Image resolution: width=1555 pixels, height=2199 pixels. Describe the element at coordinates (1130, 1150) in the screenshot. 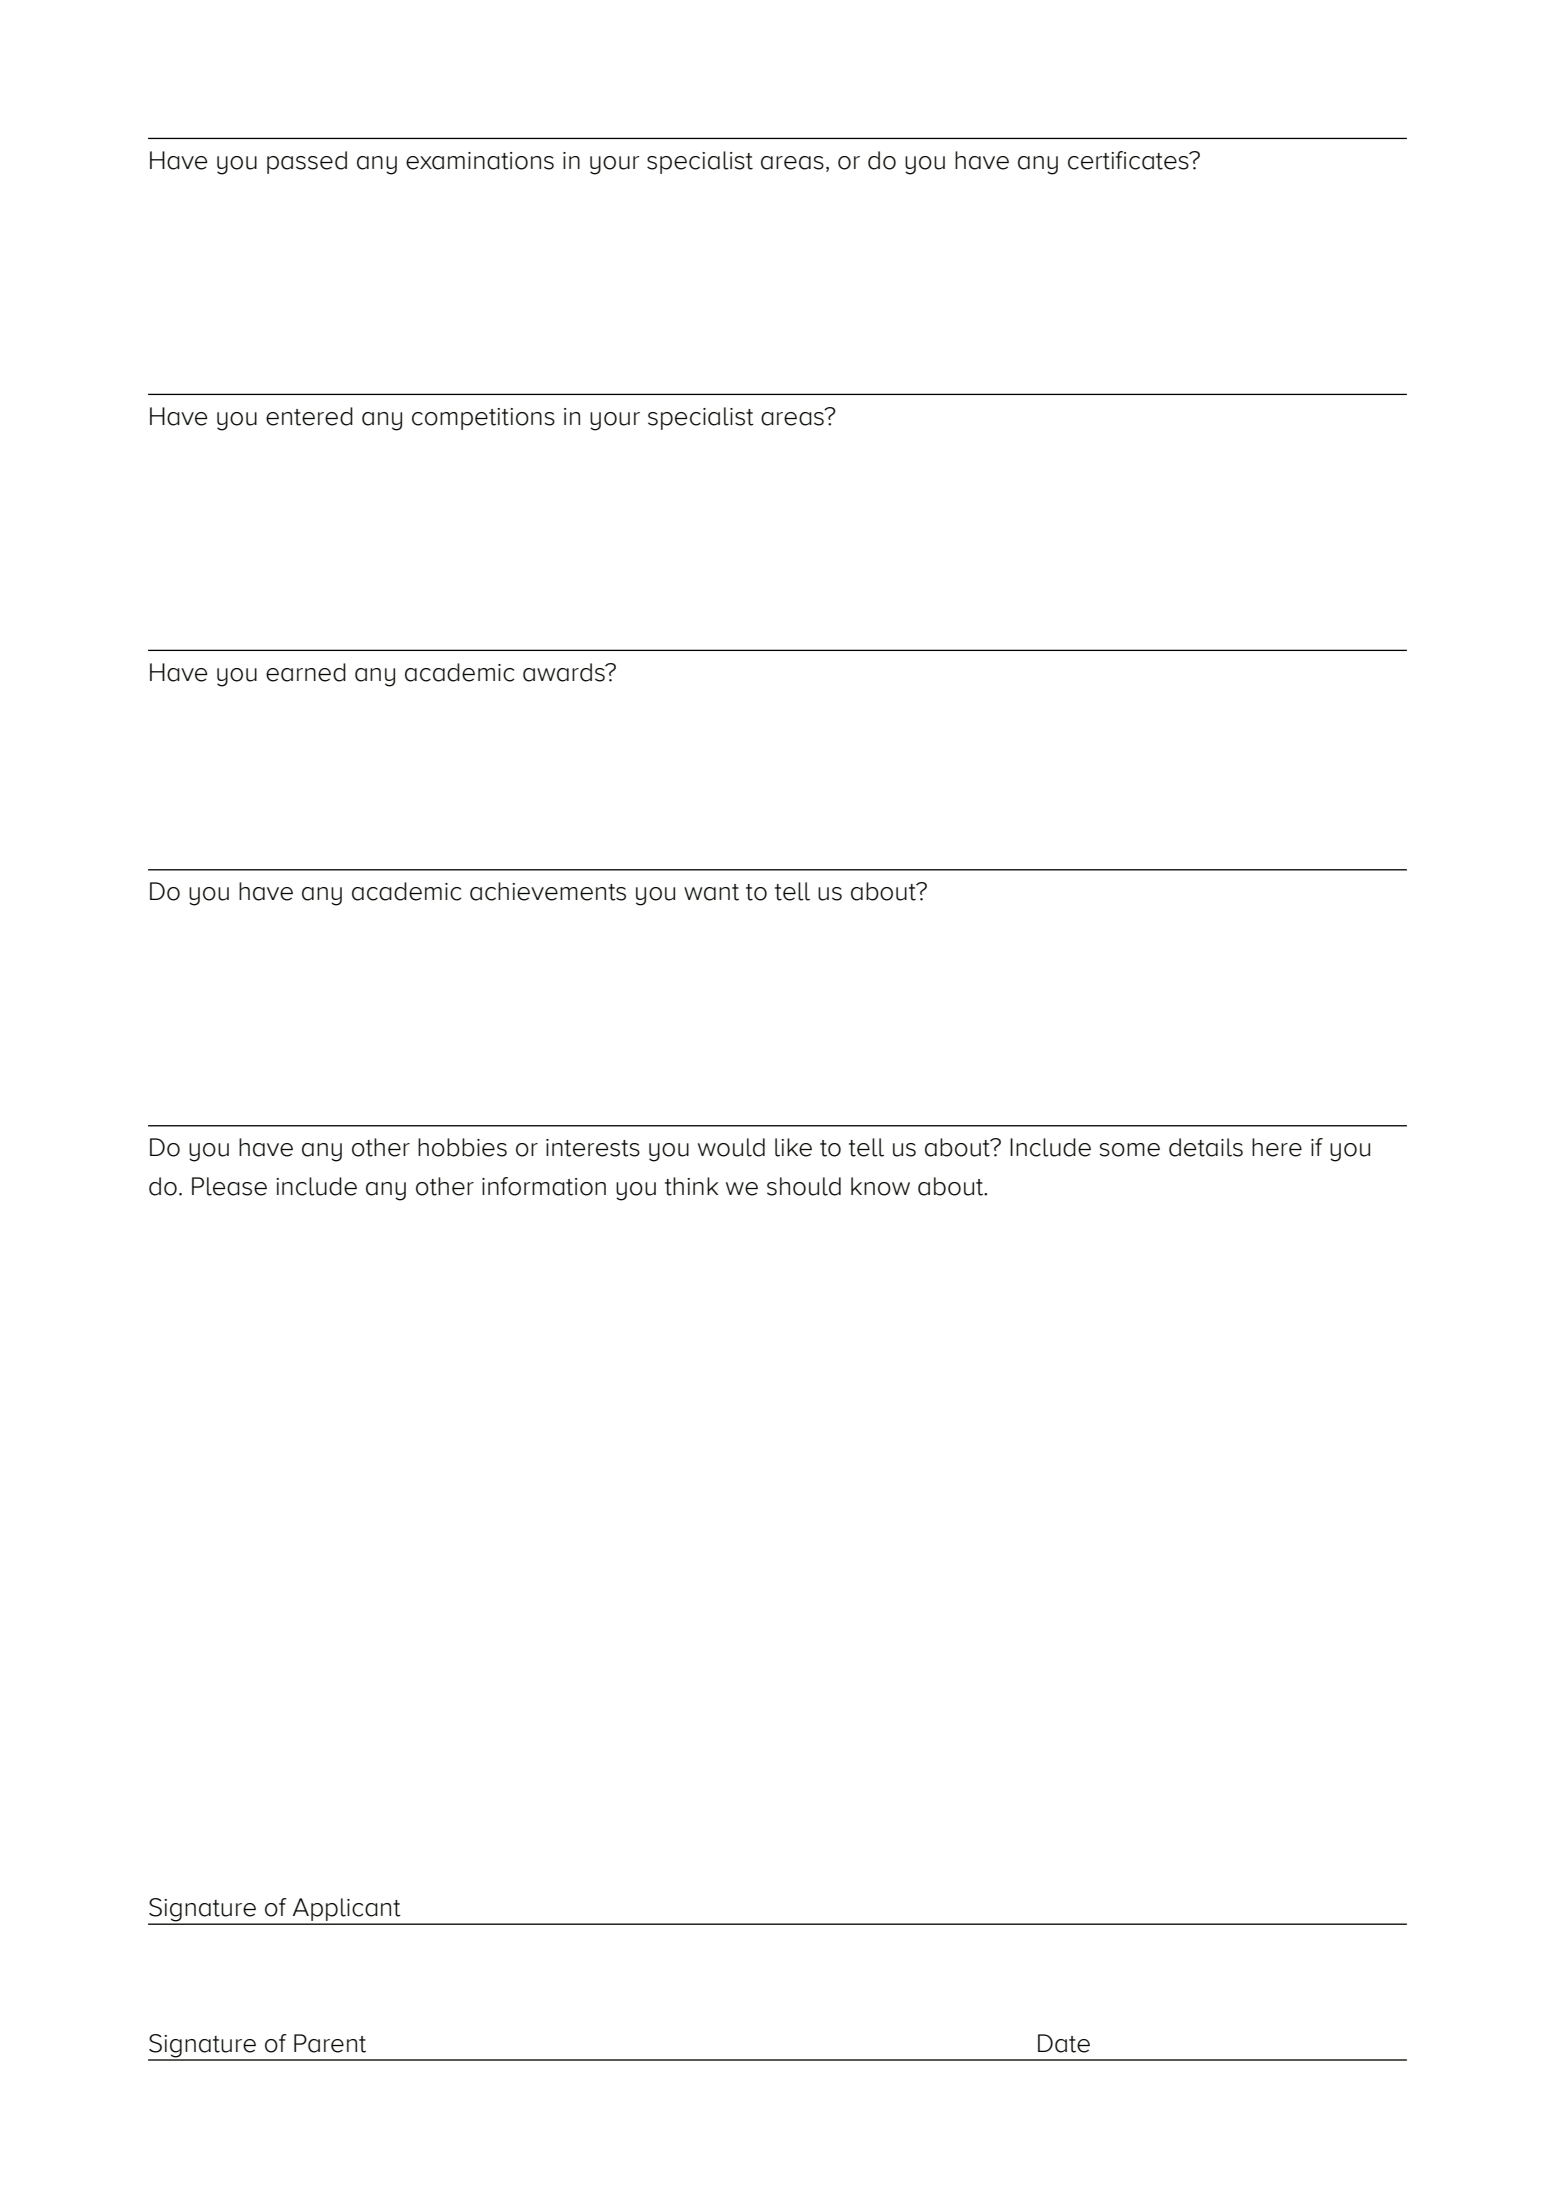

I see `some` at that location.
